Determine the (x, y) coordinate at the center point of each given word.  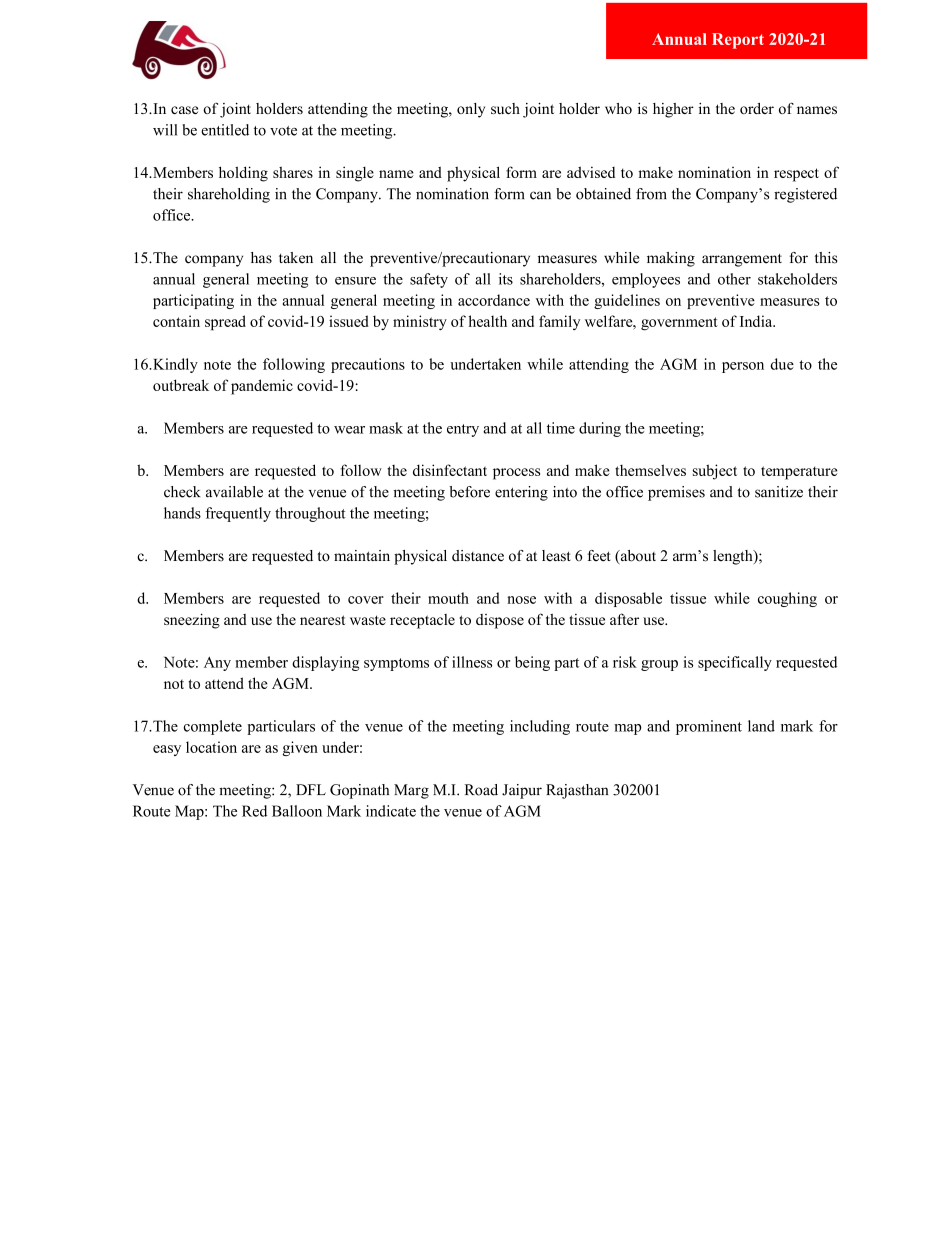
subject (715, 472)
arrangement (742, 260)
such (505, 108)
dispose (500, 621)
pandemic (262, 387)
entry (463, 430)
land (761, 726)
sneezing (192, 621)
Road (481, 790)
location (211, 747)
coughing (787, 599)
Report (738, 41)
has (261, 258)
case (184, 110)
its (506, 279)
